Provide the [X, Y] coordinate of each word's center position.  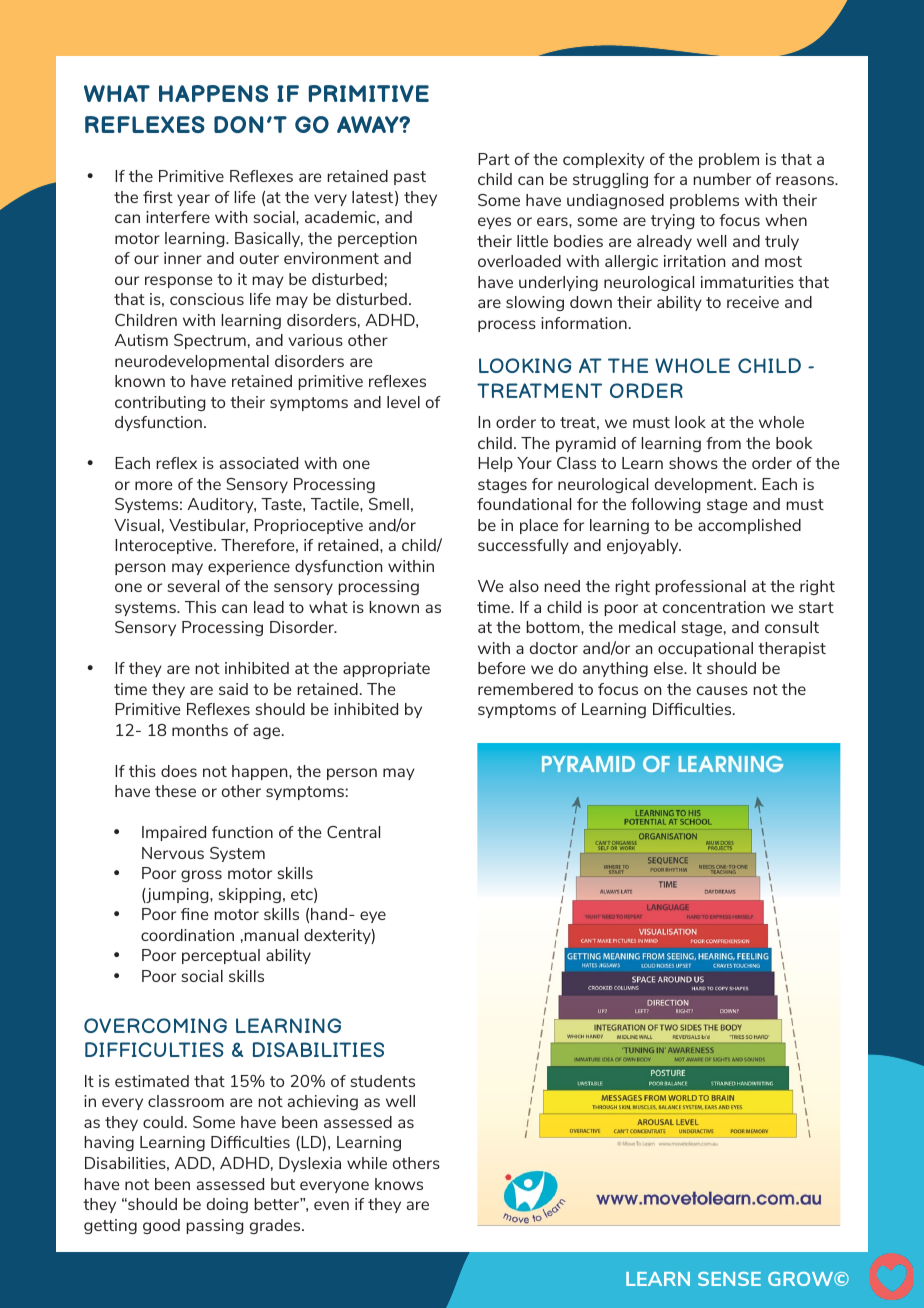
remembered [525, 689]
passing [215, 1226]
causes [722, 690]
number [722, 179]
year [193, 200]
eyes [494, 223]
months [200, 730]
